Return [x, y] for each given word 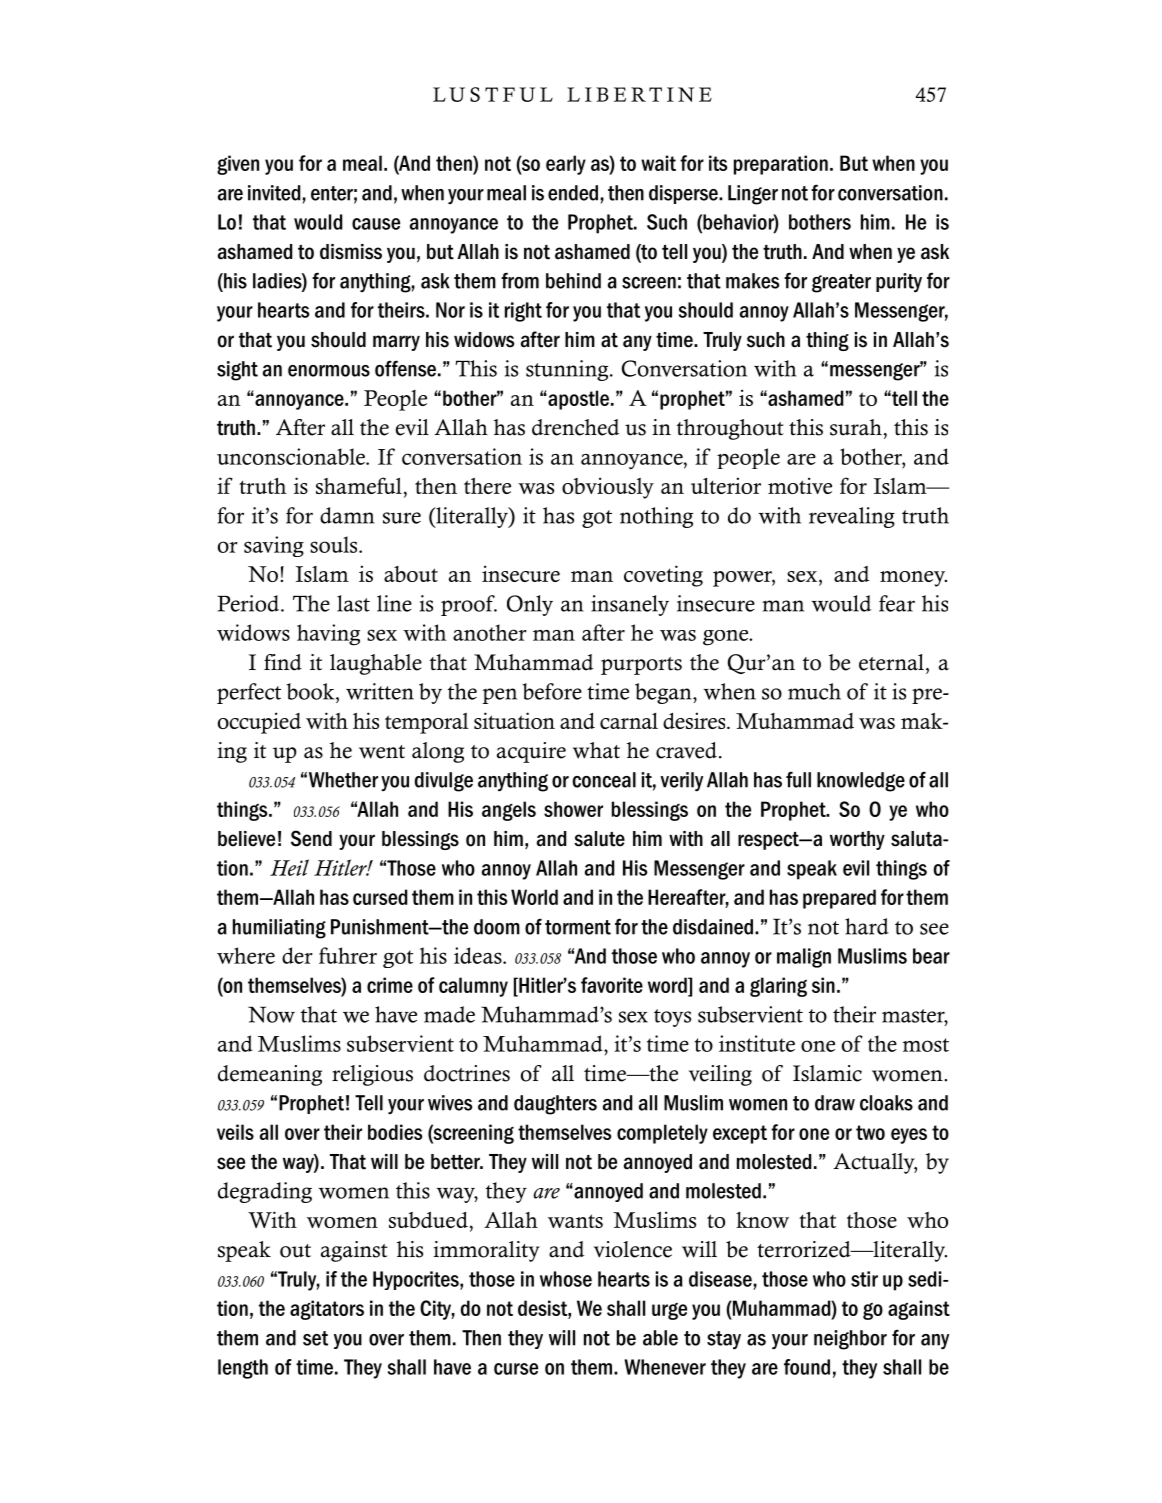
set [315, 1338]
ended [573, 193]
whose [566, 1279]
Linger [753, 195]
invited [275, 193]
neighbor [850, 1340]
